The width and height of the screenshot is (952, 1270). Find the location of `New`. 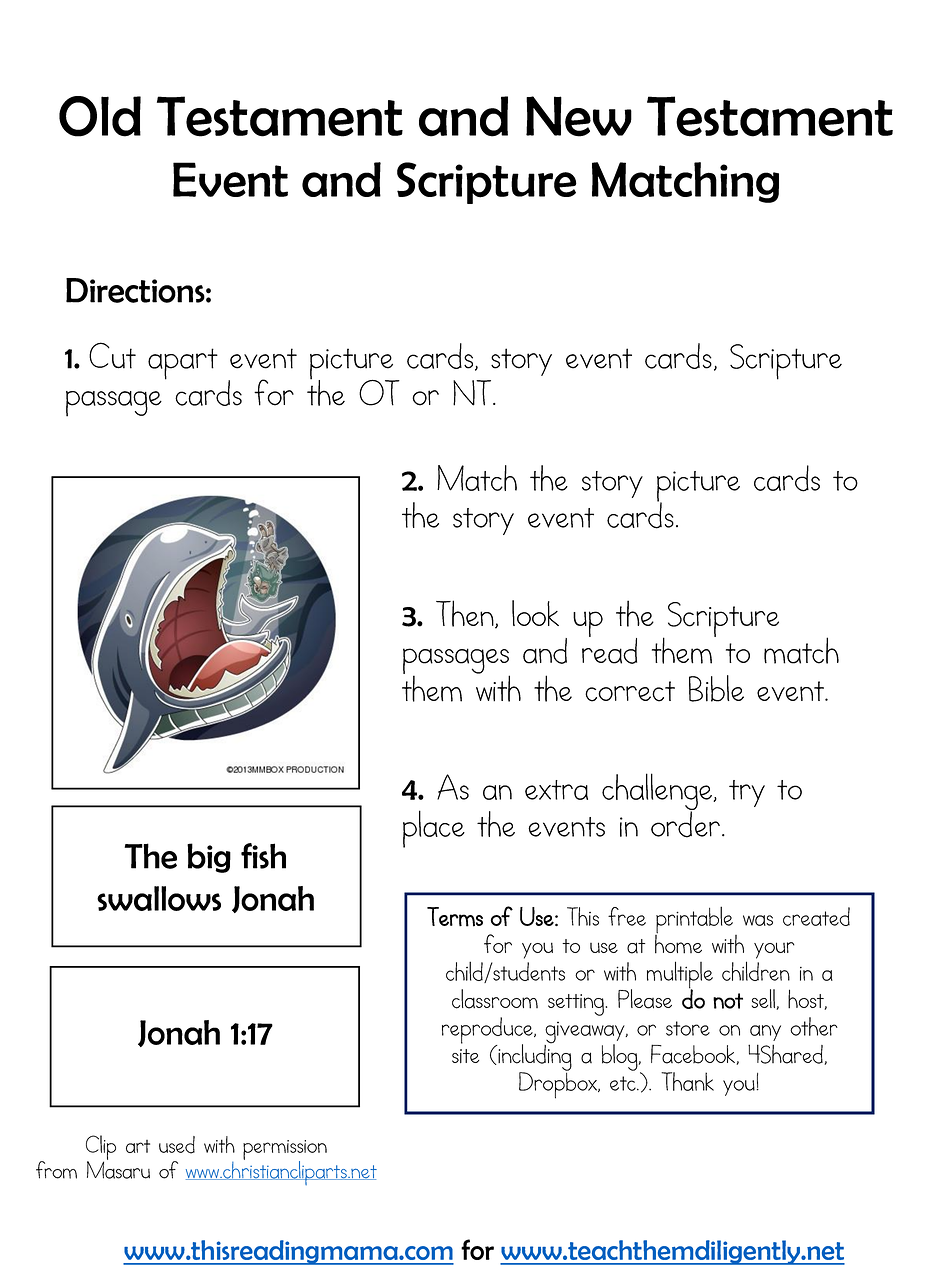

New is located at coordinates (579, 116).
